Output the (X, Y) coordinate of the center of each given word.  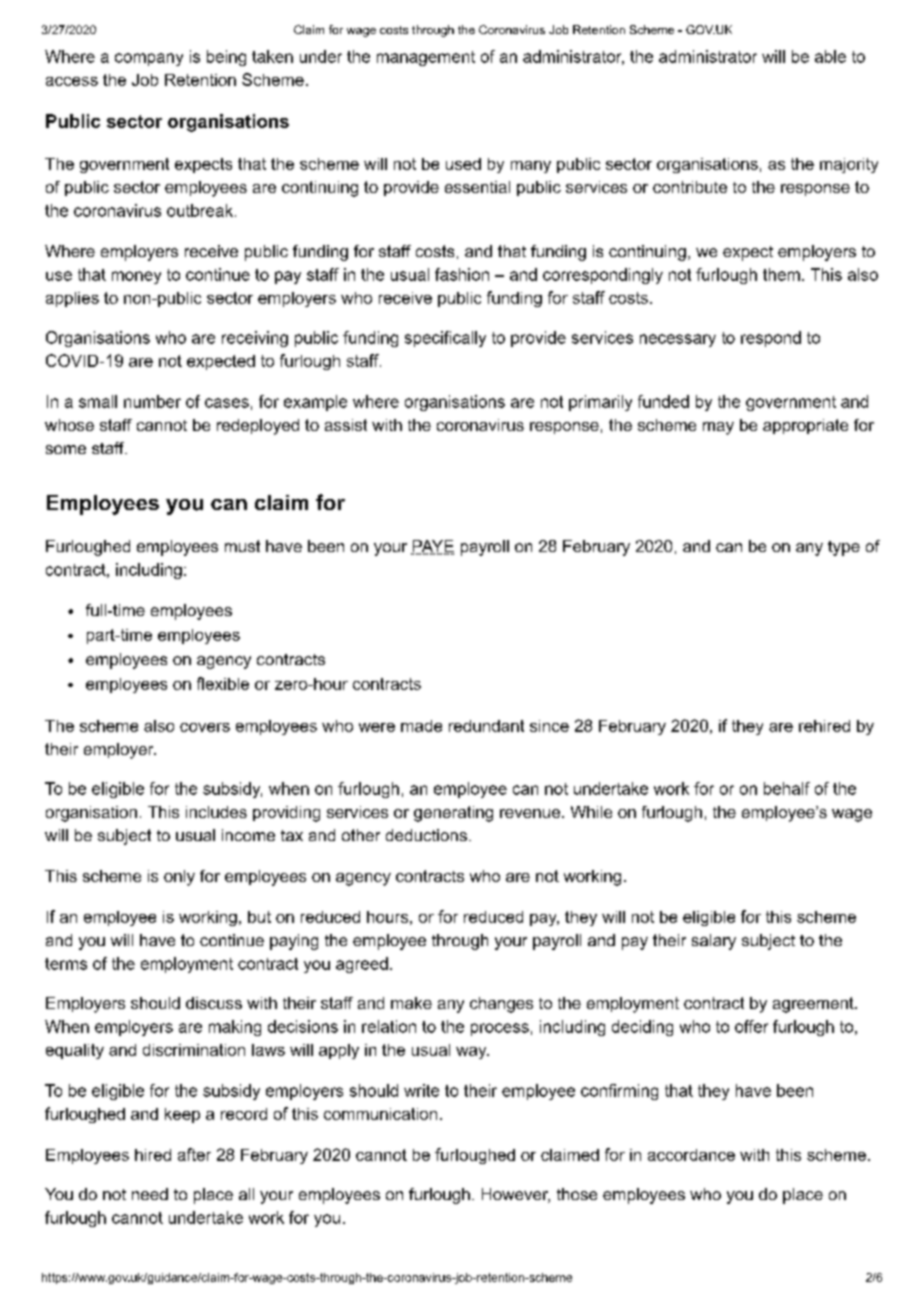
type (844, 548)
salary (714, 942)
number (152, 401)
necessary (678, 340)
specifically (445, 339)
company (149, 59)
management (426, 58)
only (179, 878)
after (194, 1154)
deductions (426, 835)
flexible (223, 683)
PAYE (432, 547)
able (830, 56)
